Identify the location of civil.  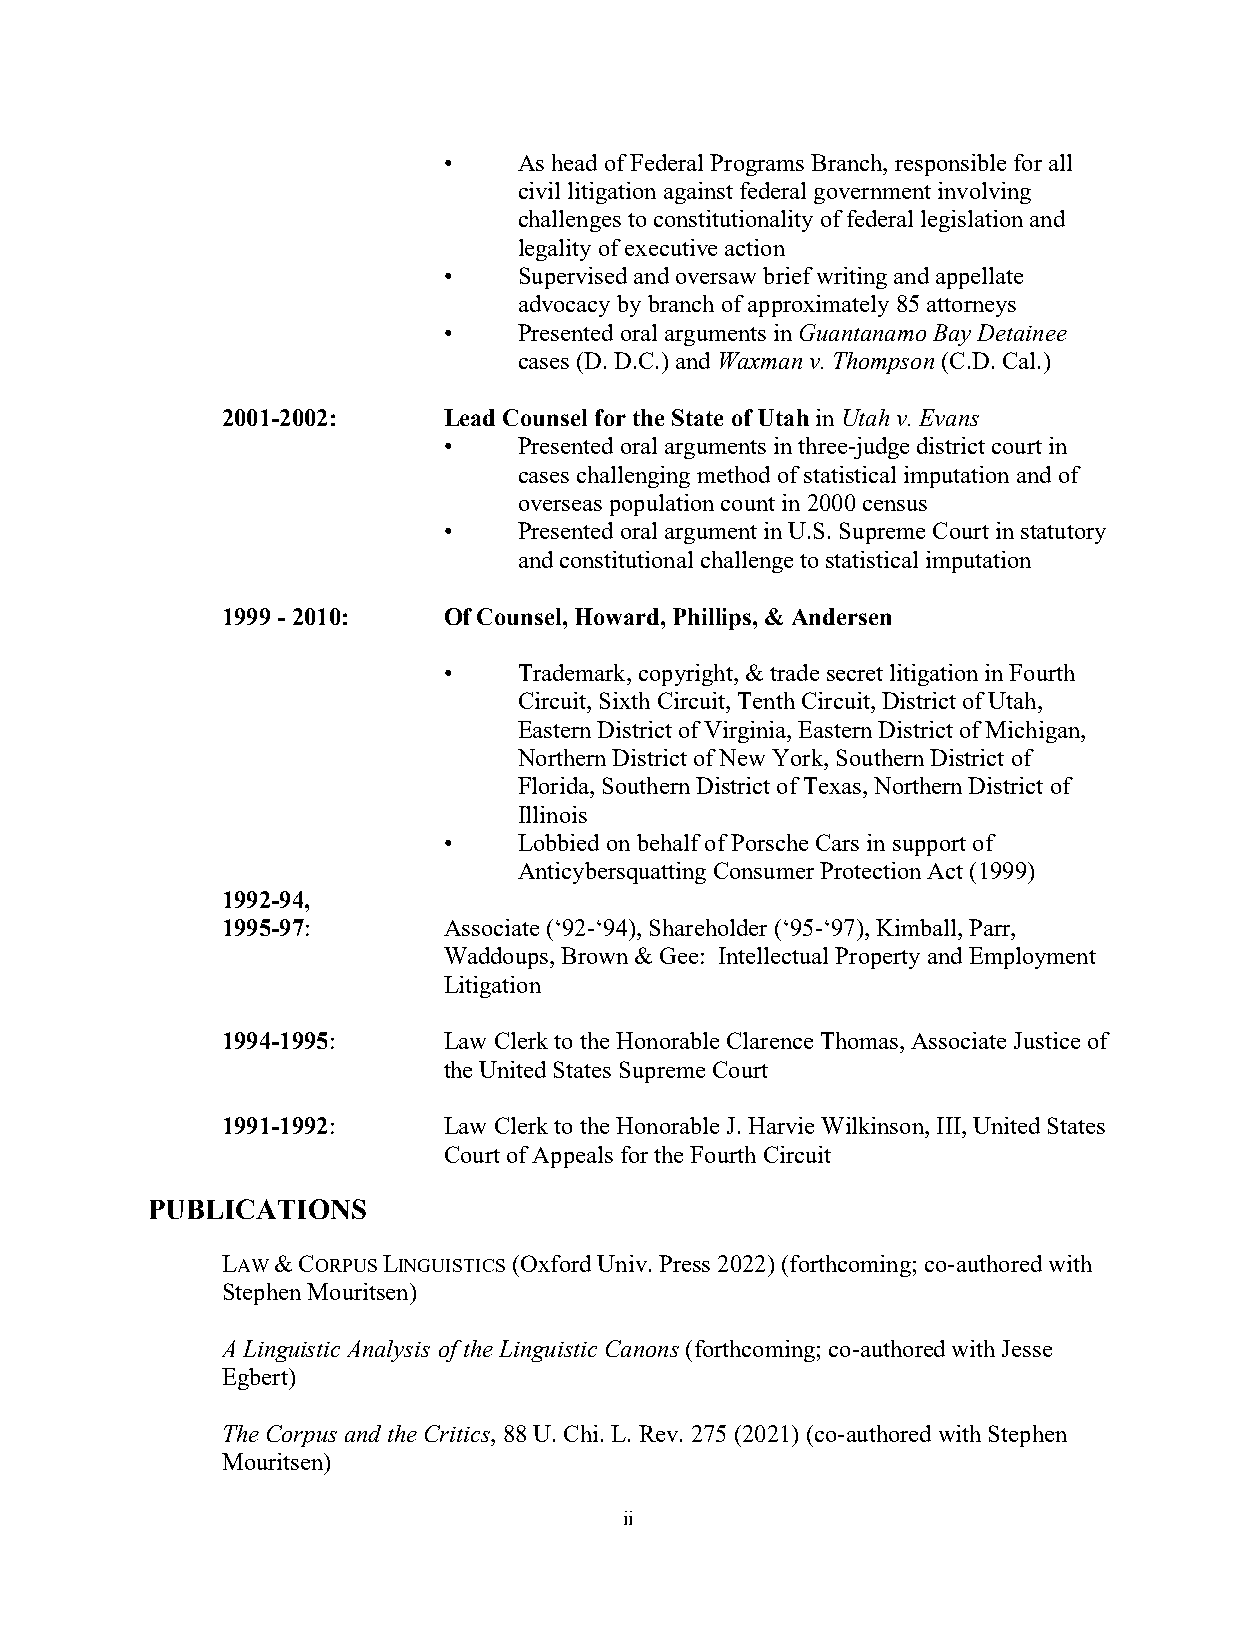
(539, 190).
